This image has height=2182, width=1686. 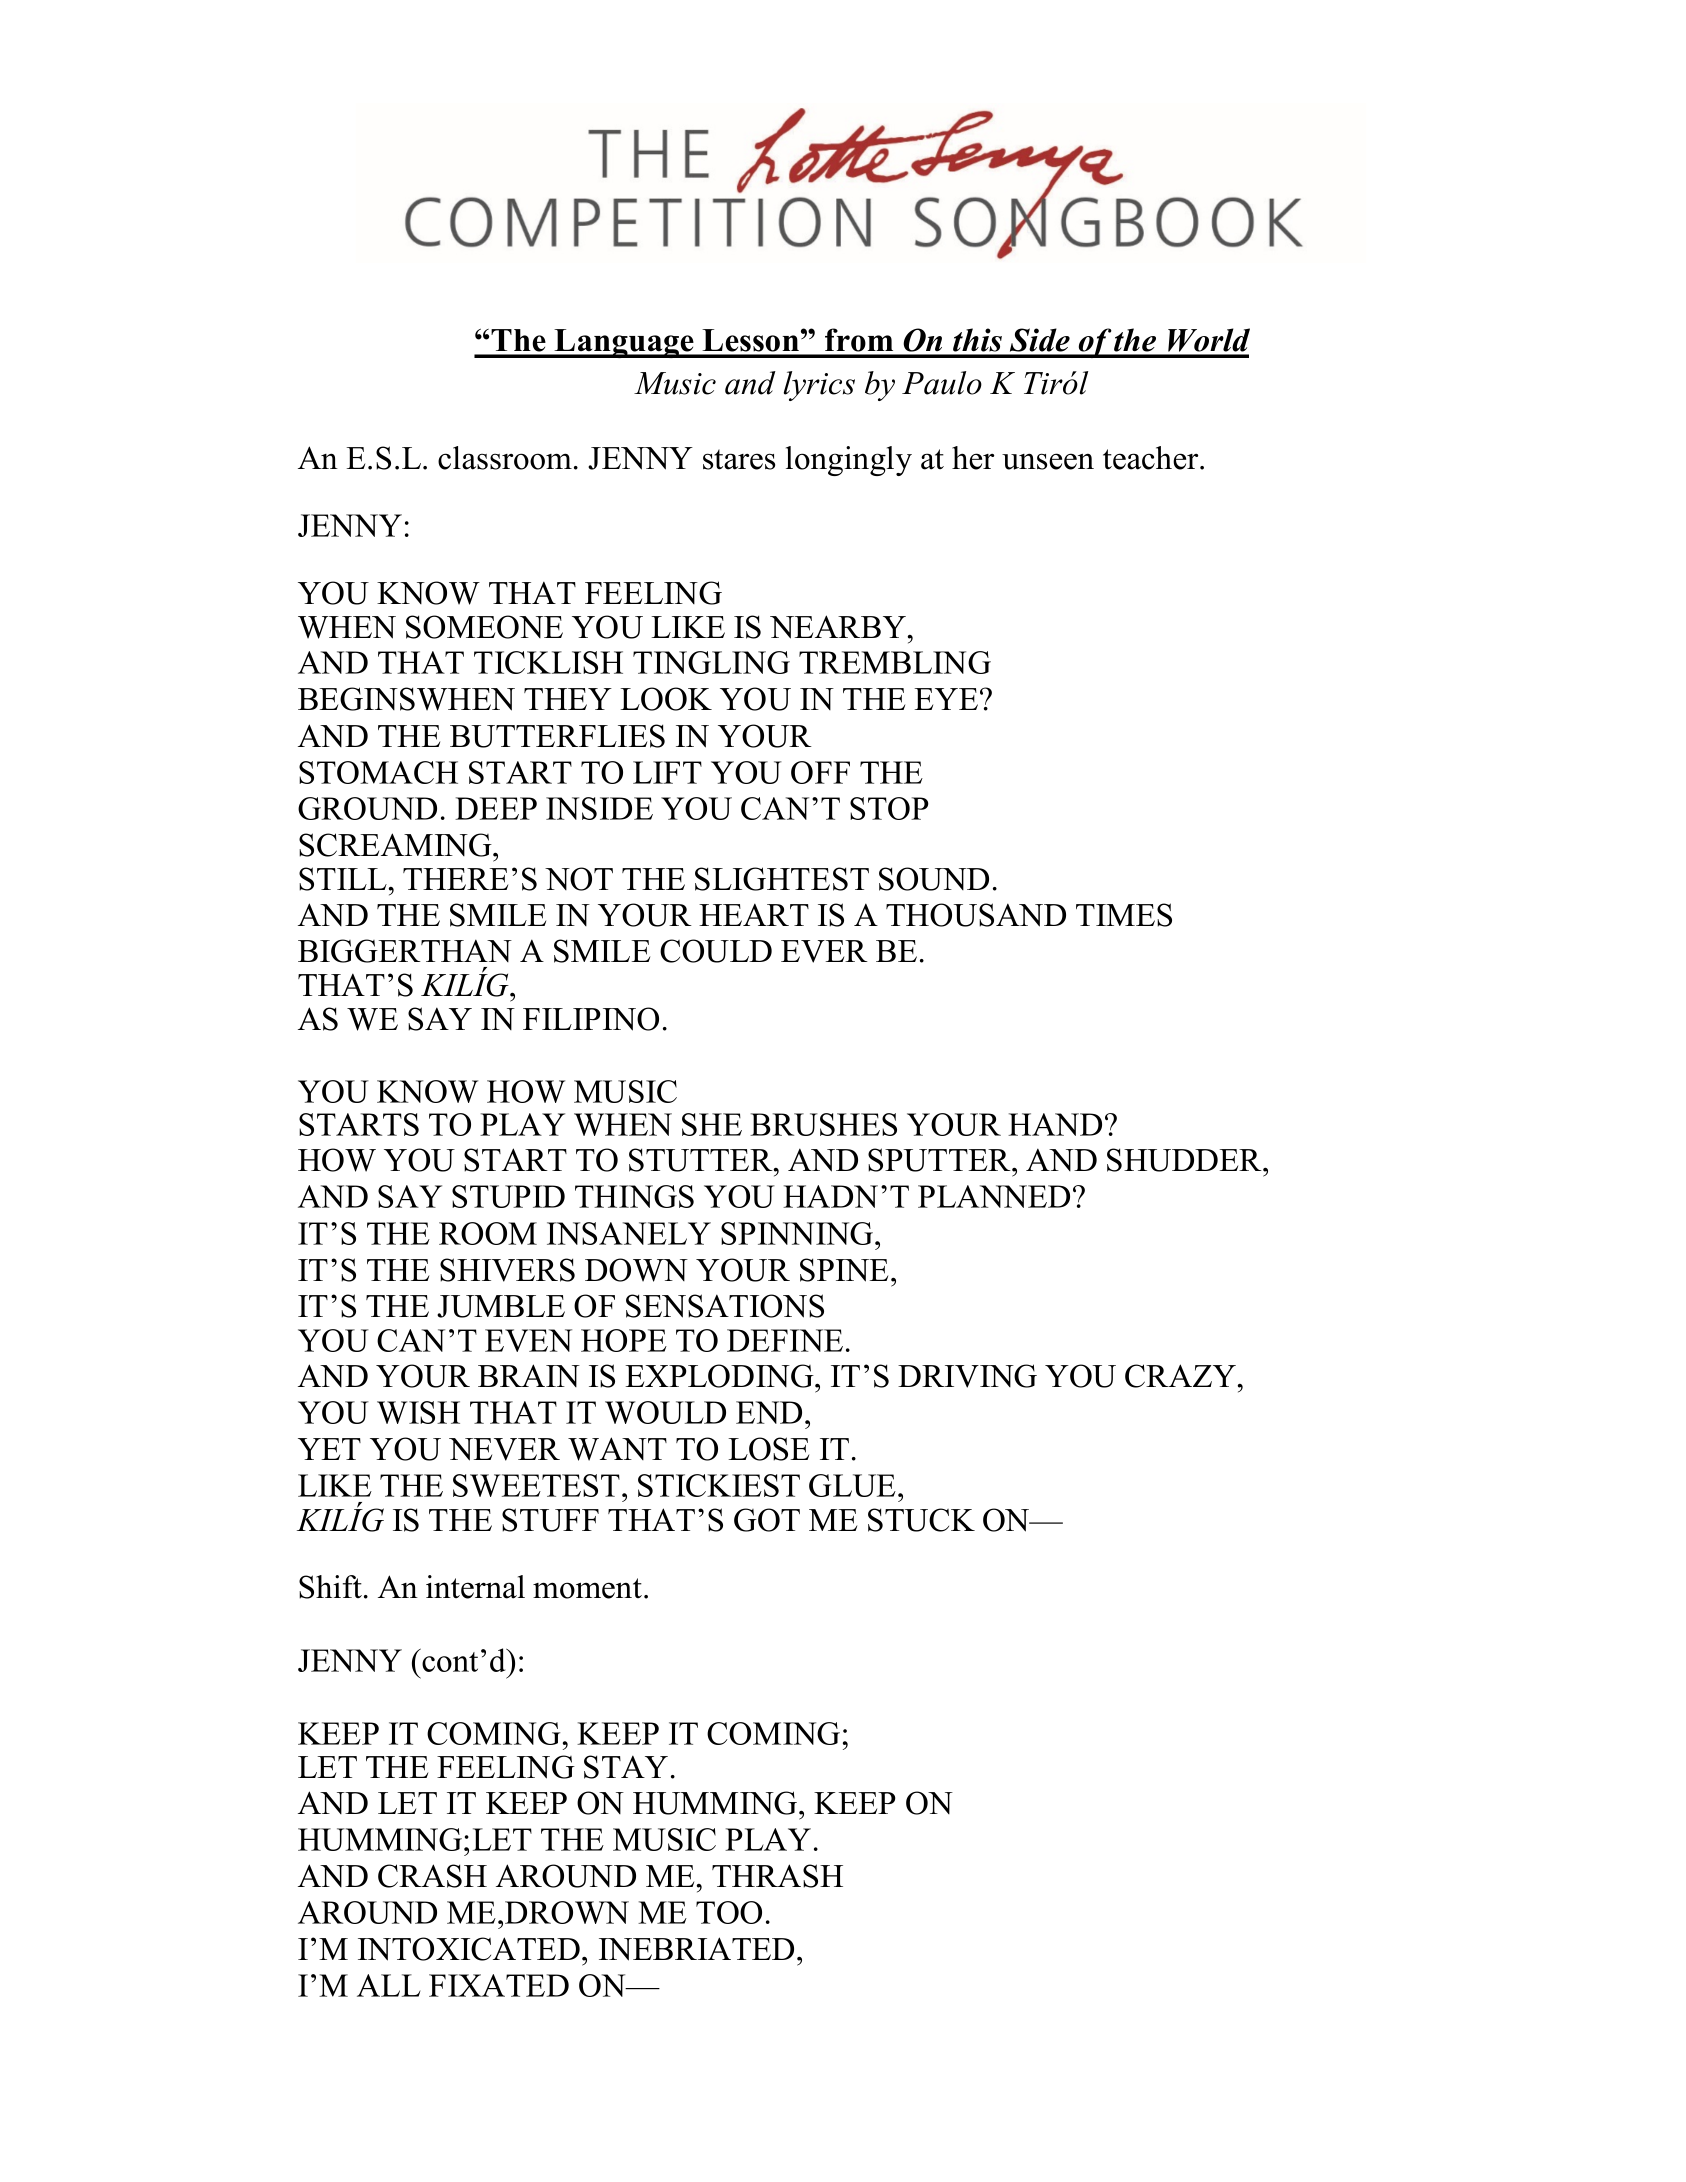 What do you see at coordinates (729, 1912) in the image?
I see `TOO` at bounding box center [729, 1912].
